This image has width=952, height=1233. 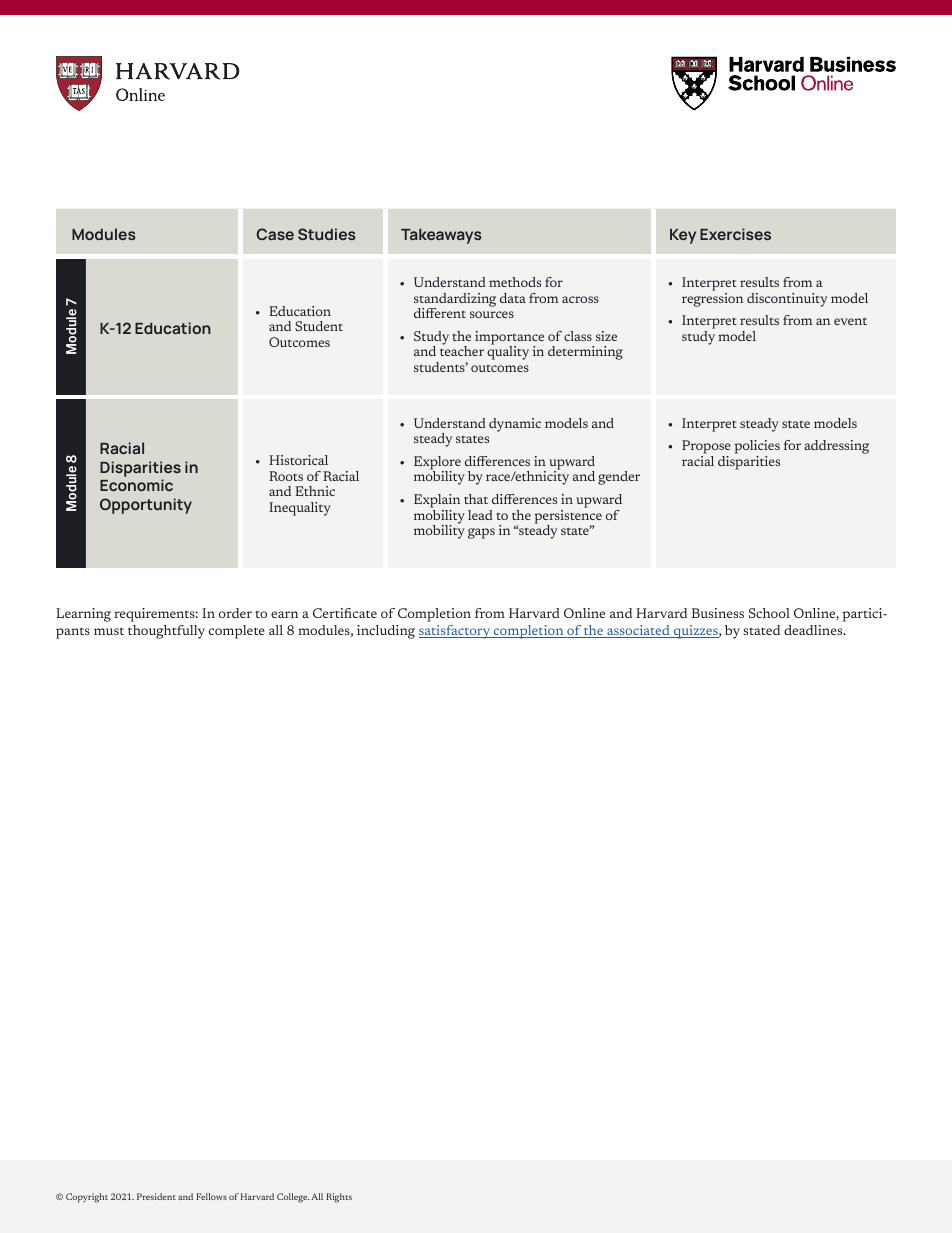 I want to click on satisfactory, so click(x=456, y=632).
